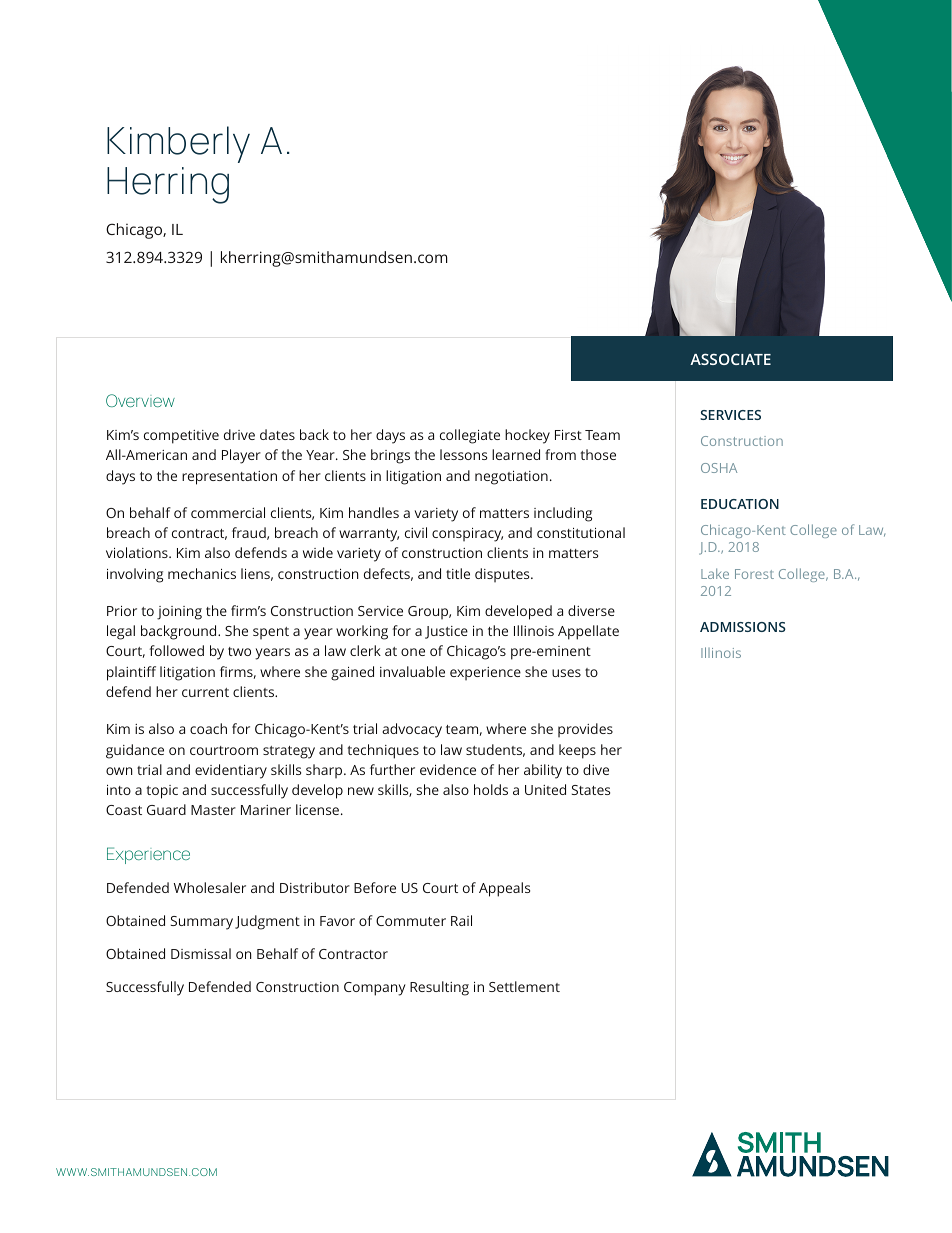 Image resolution: width=952 pixels, height=1233 pixels. I want to click on Resulting, so click(439, 988).
